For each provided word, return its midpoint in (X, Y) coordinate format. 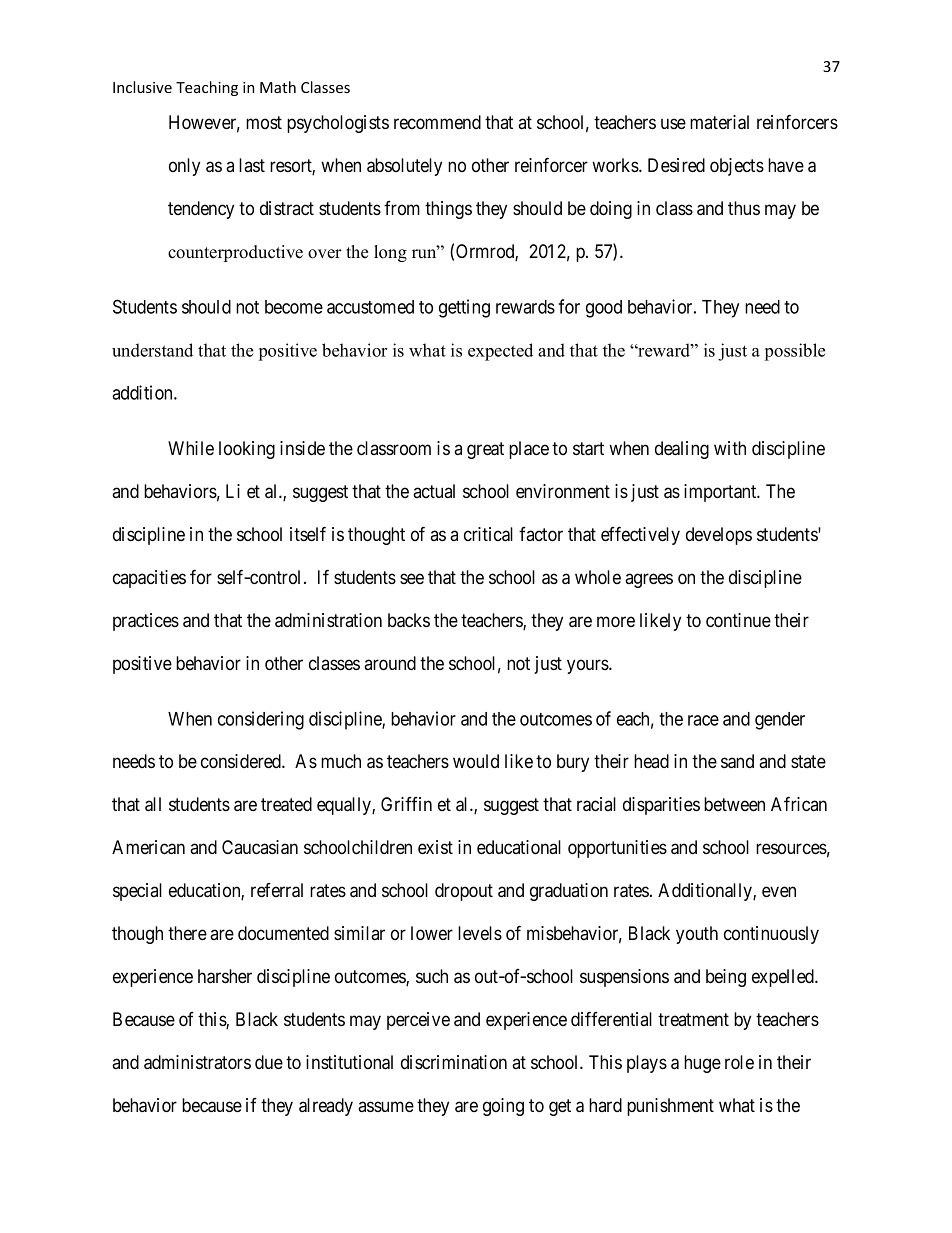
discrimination (454, 1062)
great (485, 450)
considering (261, 720)
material (719, 122)
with (730, 448)
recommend (437, 122)
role (739, 1062)
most (264, 122)
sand (737, 761)
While (191, 448)
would (476, 761)
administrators (197, 1062)
